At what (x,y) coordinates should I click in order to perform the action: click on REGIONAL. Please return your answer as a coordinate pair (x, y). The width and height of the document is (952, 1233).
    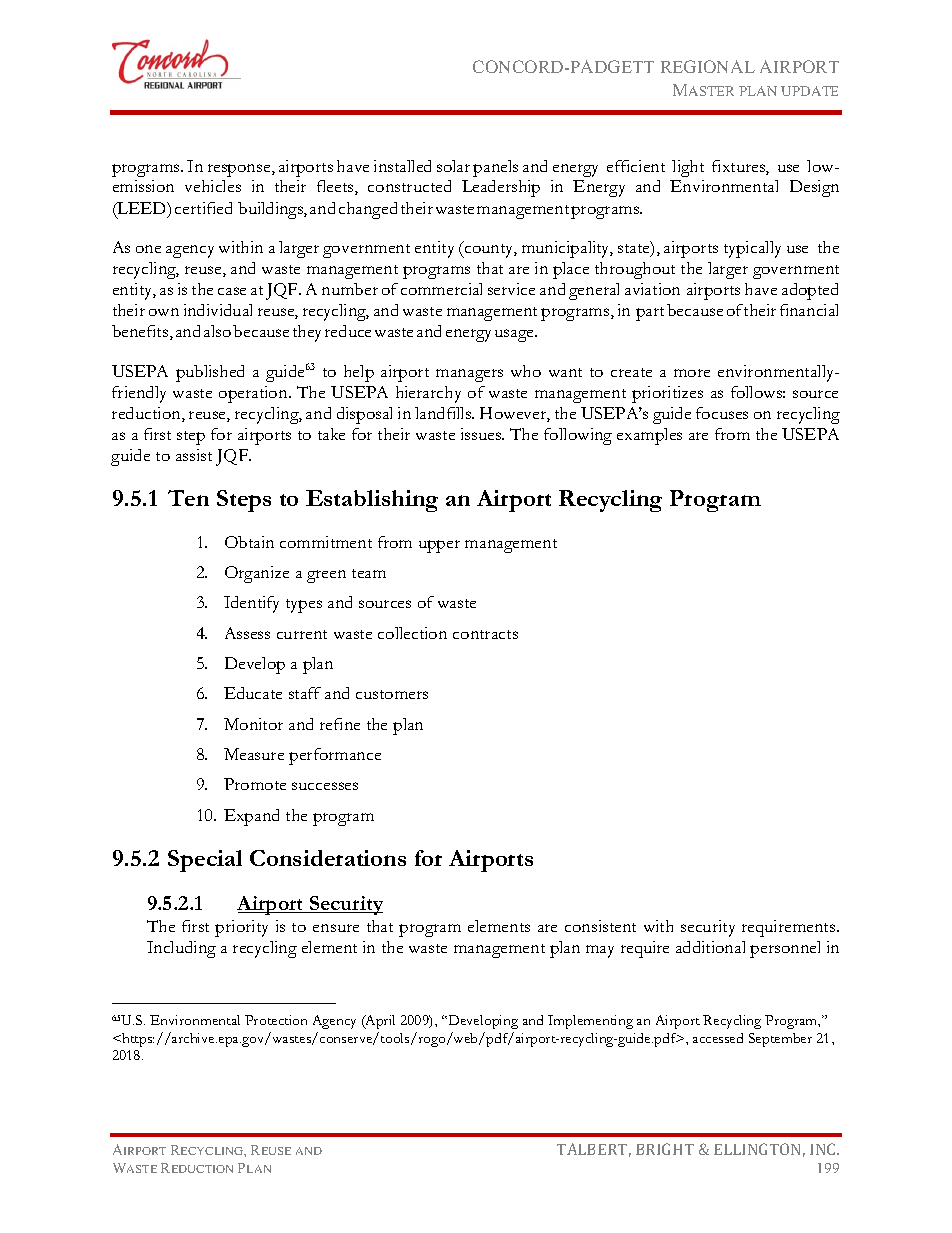
    Looking at the image, I should click on (708, 66).
